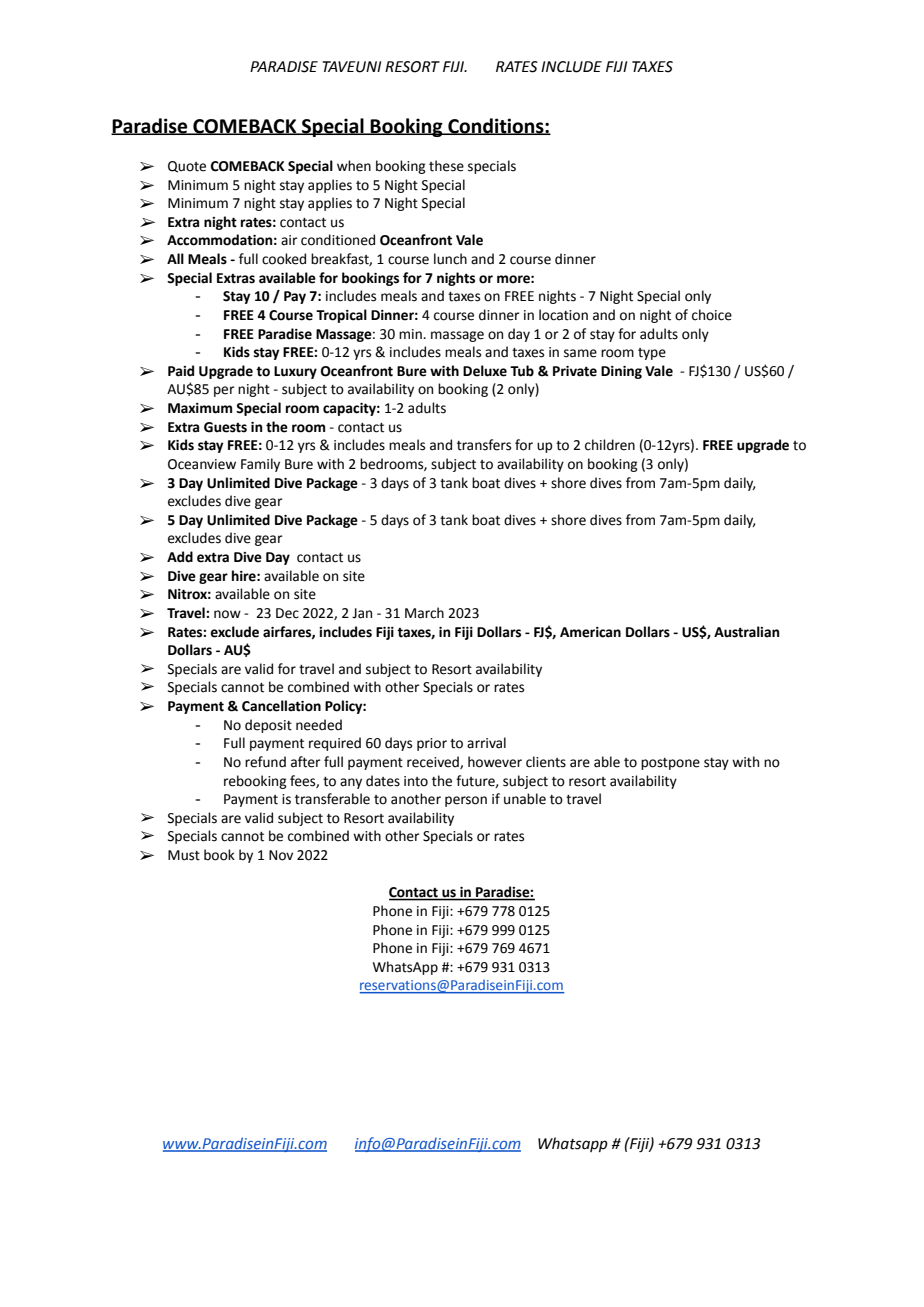 This screenshot has width=924, height=1307. I want to click on March, so click(424, 613).
